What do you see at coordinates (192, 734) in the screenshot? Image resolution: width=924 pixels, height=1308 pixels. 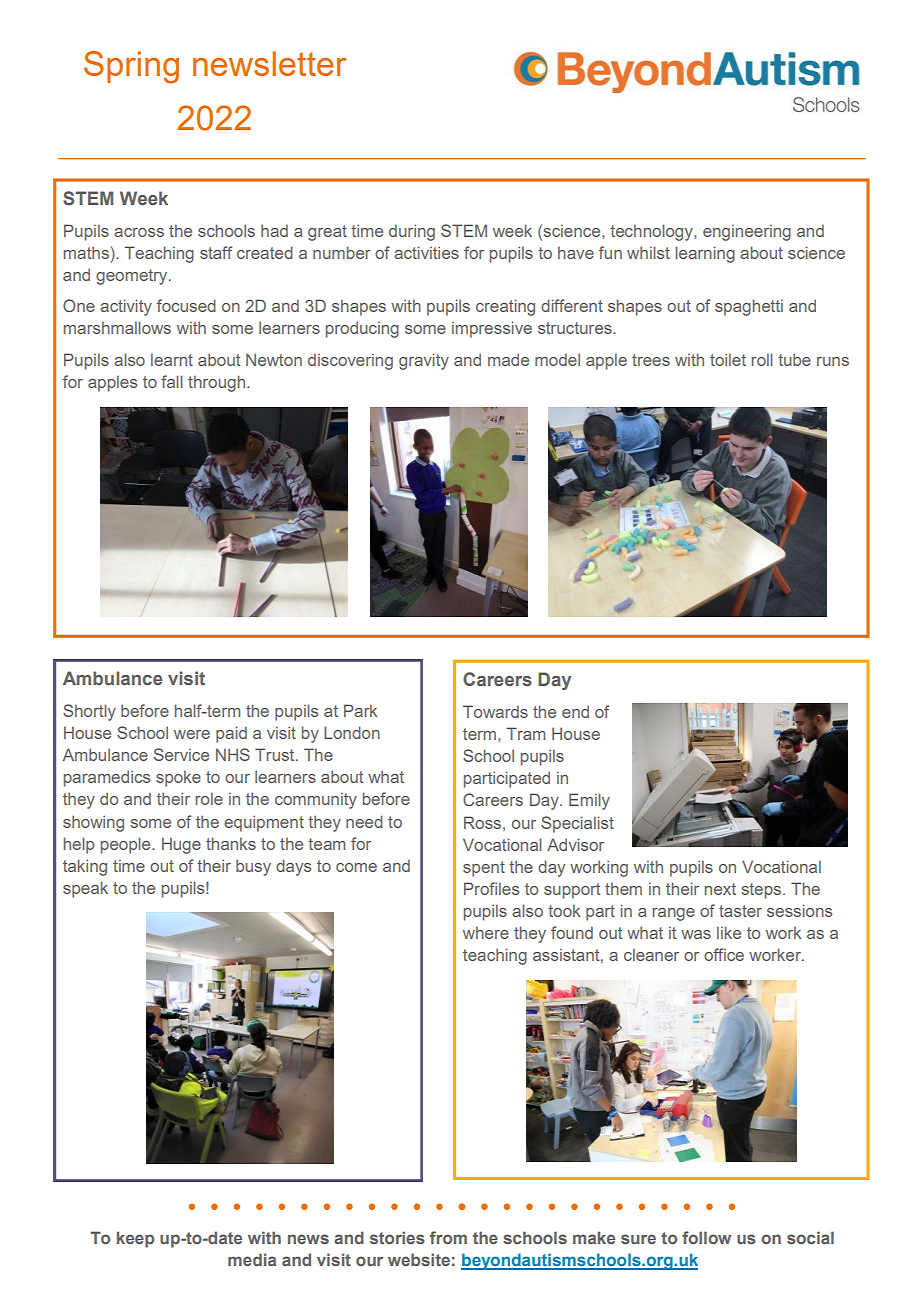 I see `were` at bounding box center [192, 734].
